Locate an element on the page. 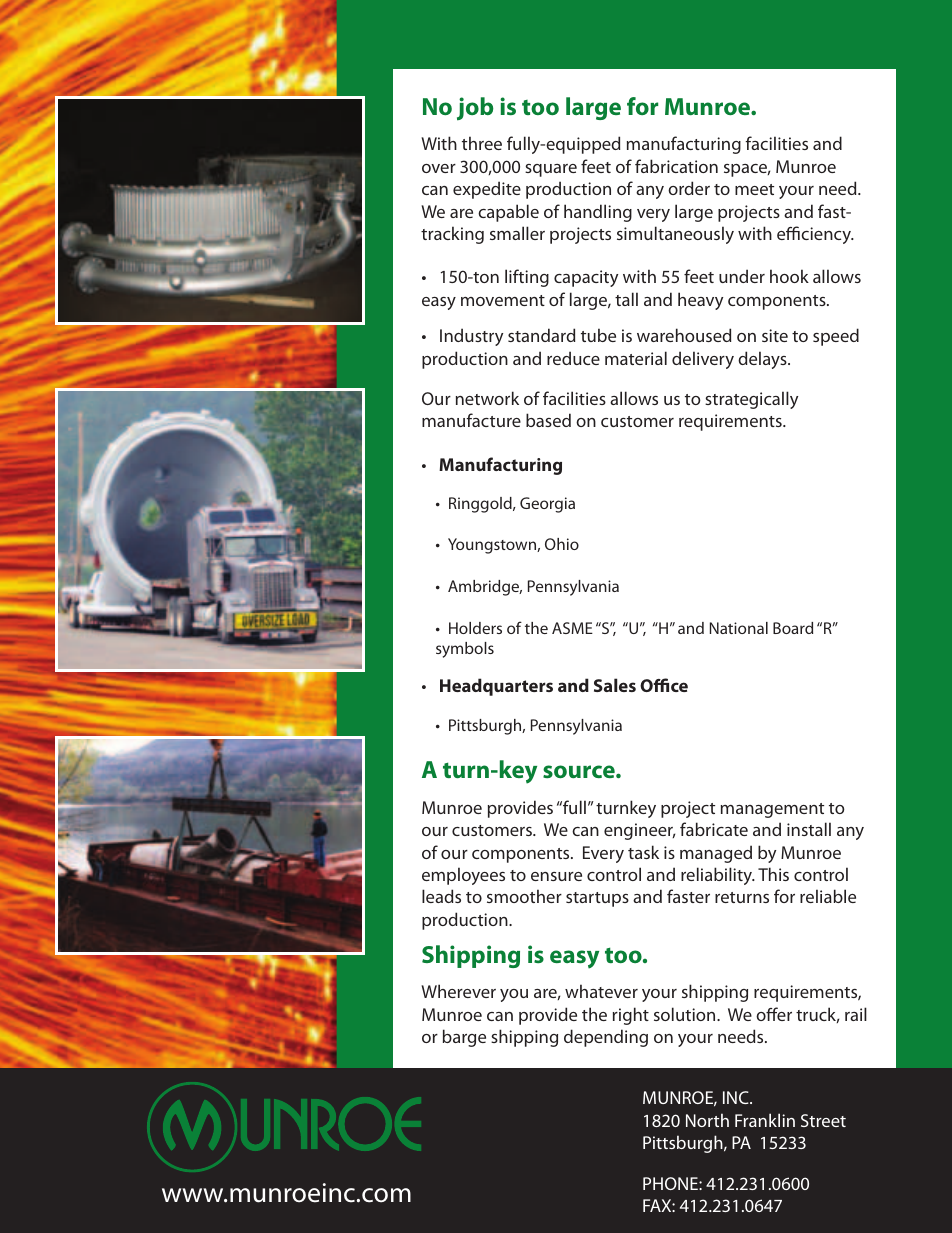 This image has height=1233, width=952. This is located at coordinates (773, 874).
